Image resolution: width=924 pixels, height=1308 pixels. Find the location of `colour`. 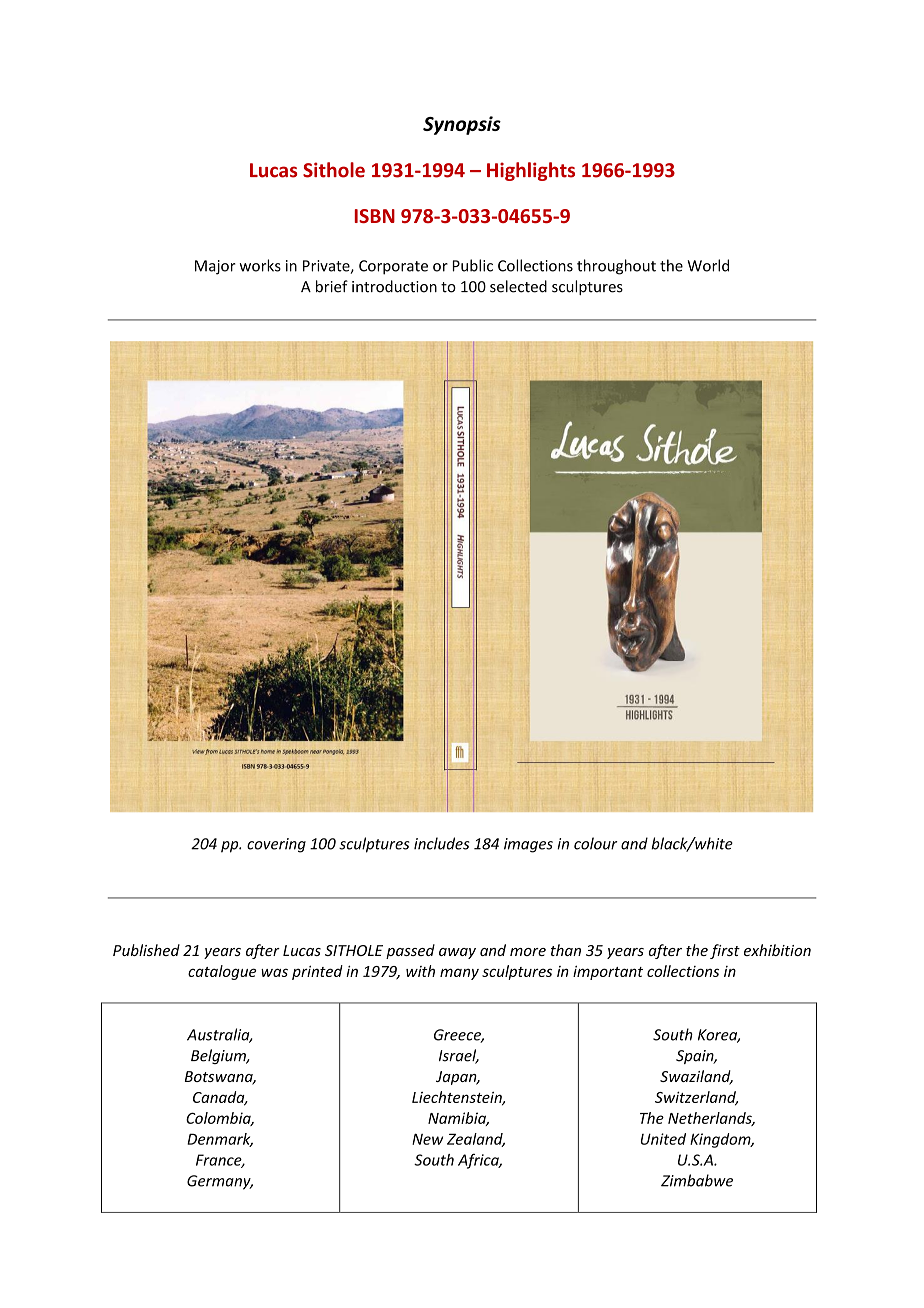

colour is located at coordinates (596, 843).
